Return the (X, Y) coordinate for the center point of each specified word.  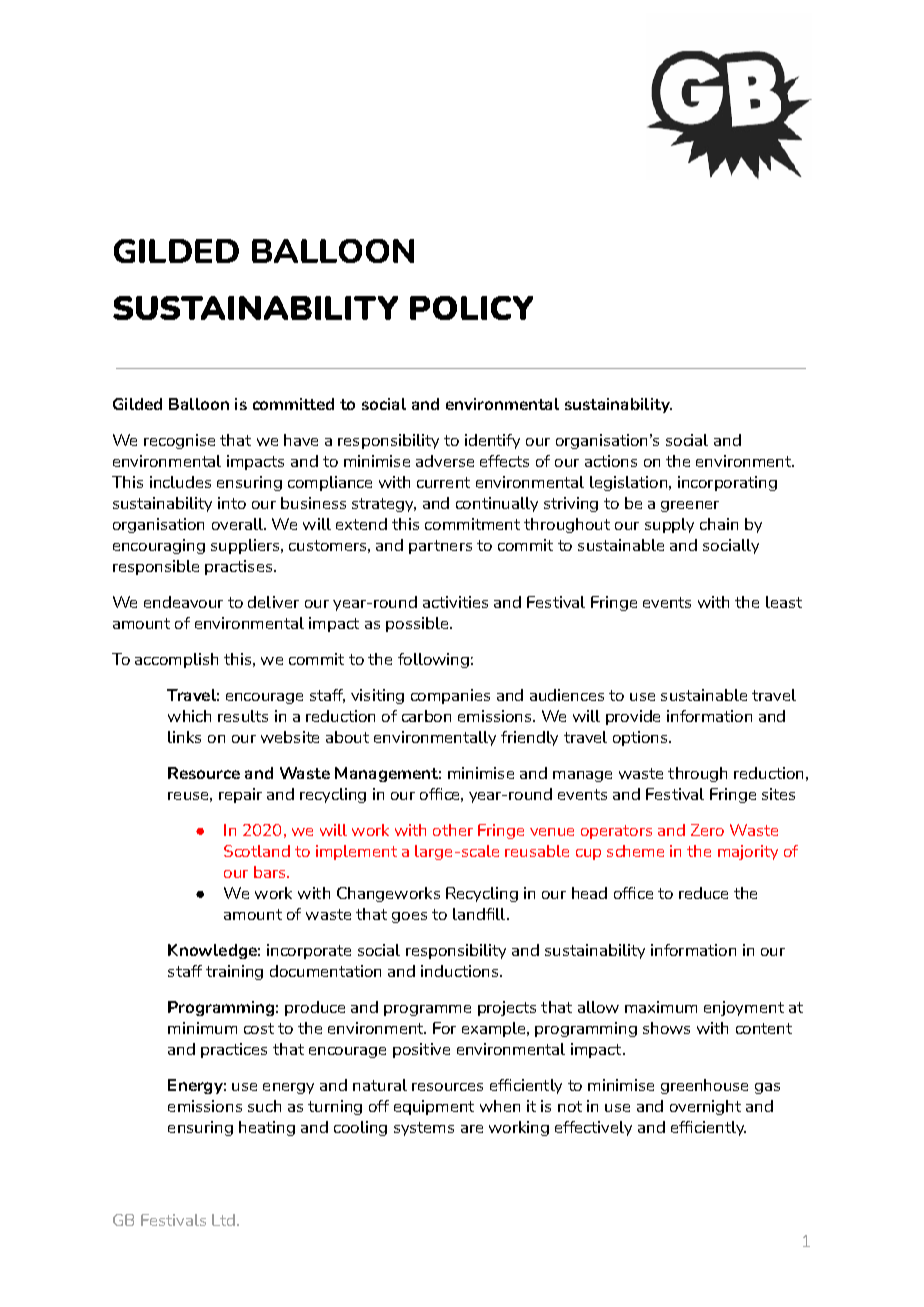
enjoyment (744, 1008)
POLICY (471, 308)
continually (497, 504)
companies (450, 696)
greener (690, 506)
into (232, 503)
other (453, 830)
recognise (179, 441)
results (243, 716)
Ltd (223, 1220)
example (495, 1029)
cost (259, 1028)
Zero (707, 830)
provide (633, 717)
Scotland (257, 851)
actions (611, 461)
